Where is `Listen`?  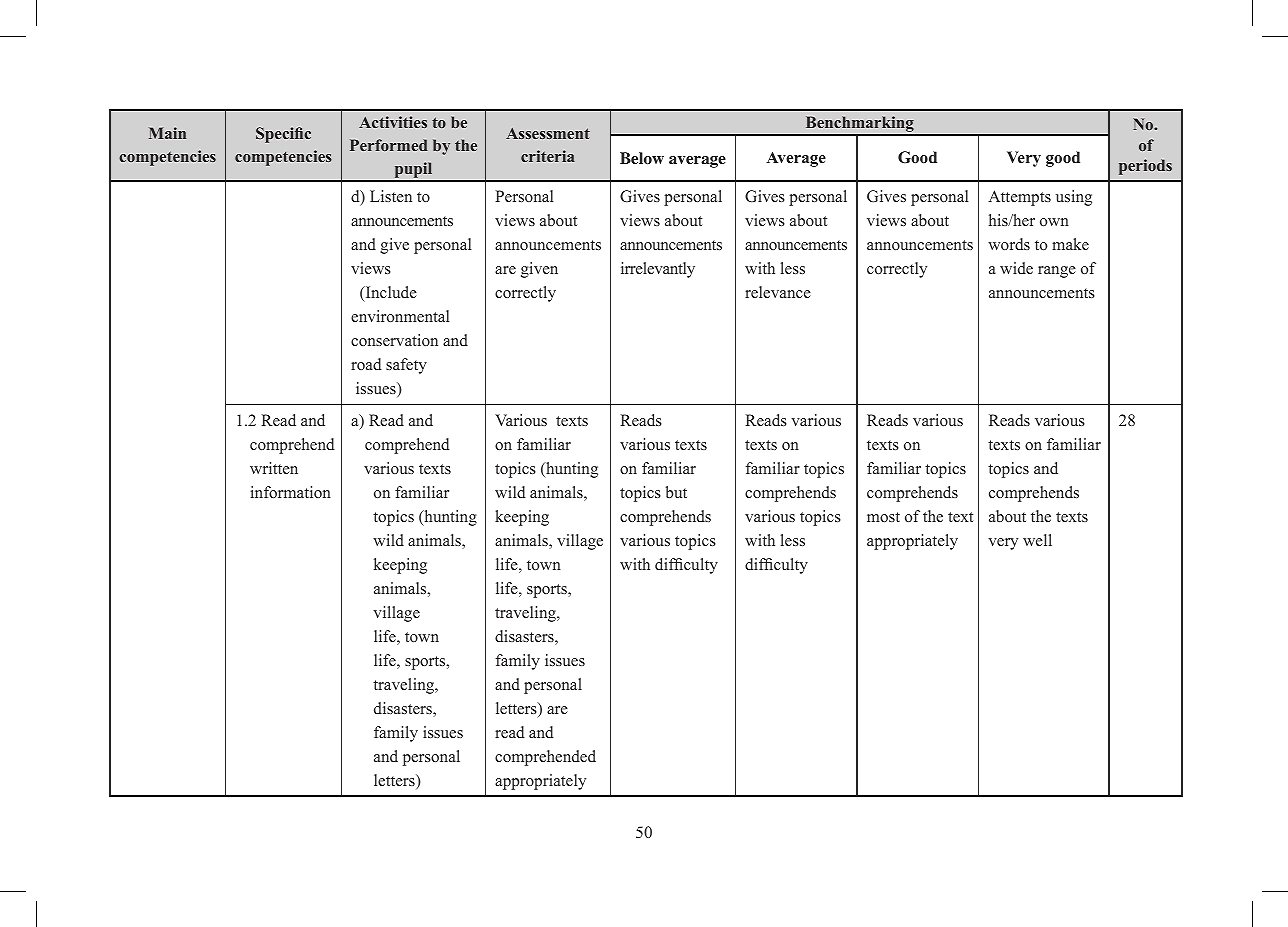
Listen is located at coordinates (391, 196).
